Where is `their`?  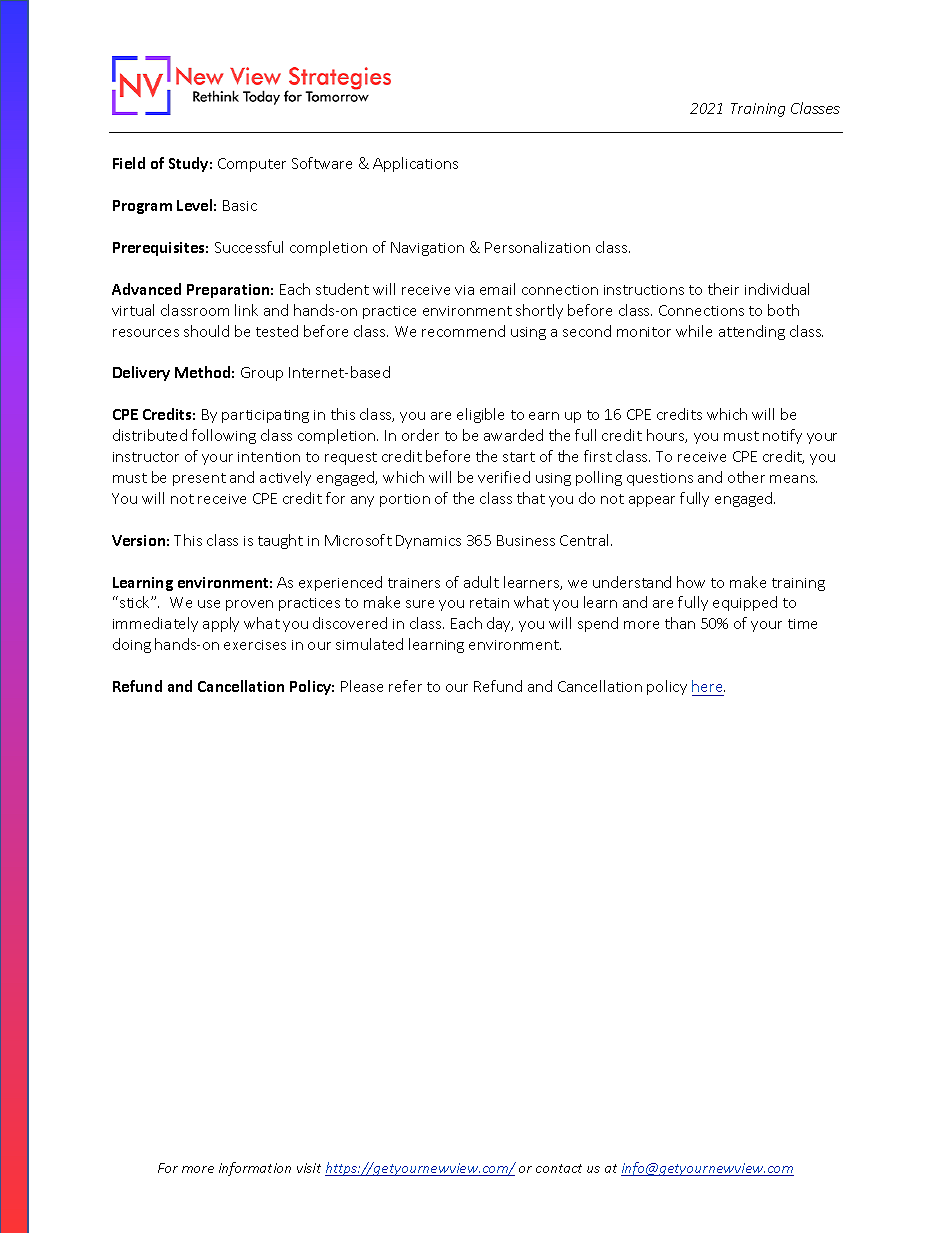 their is located at coordinates (723, 289).
